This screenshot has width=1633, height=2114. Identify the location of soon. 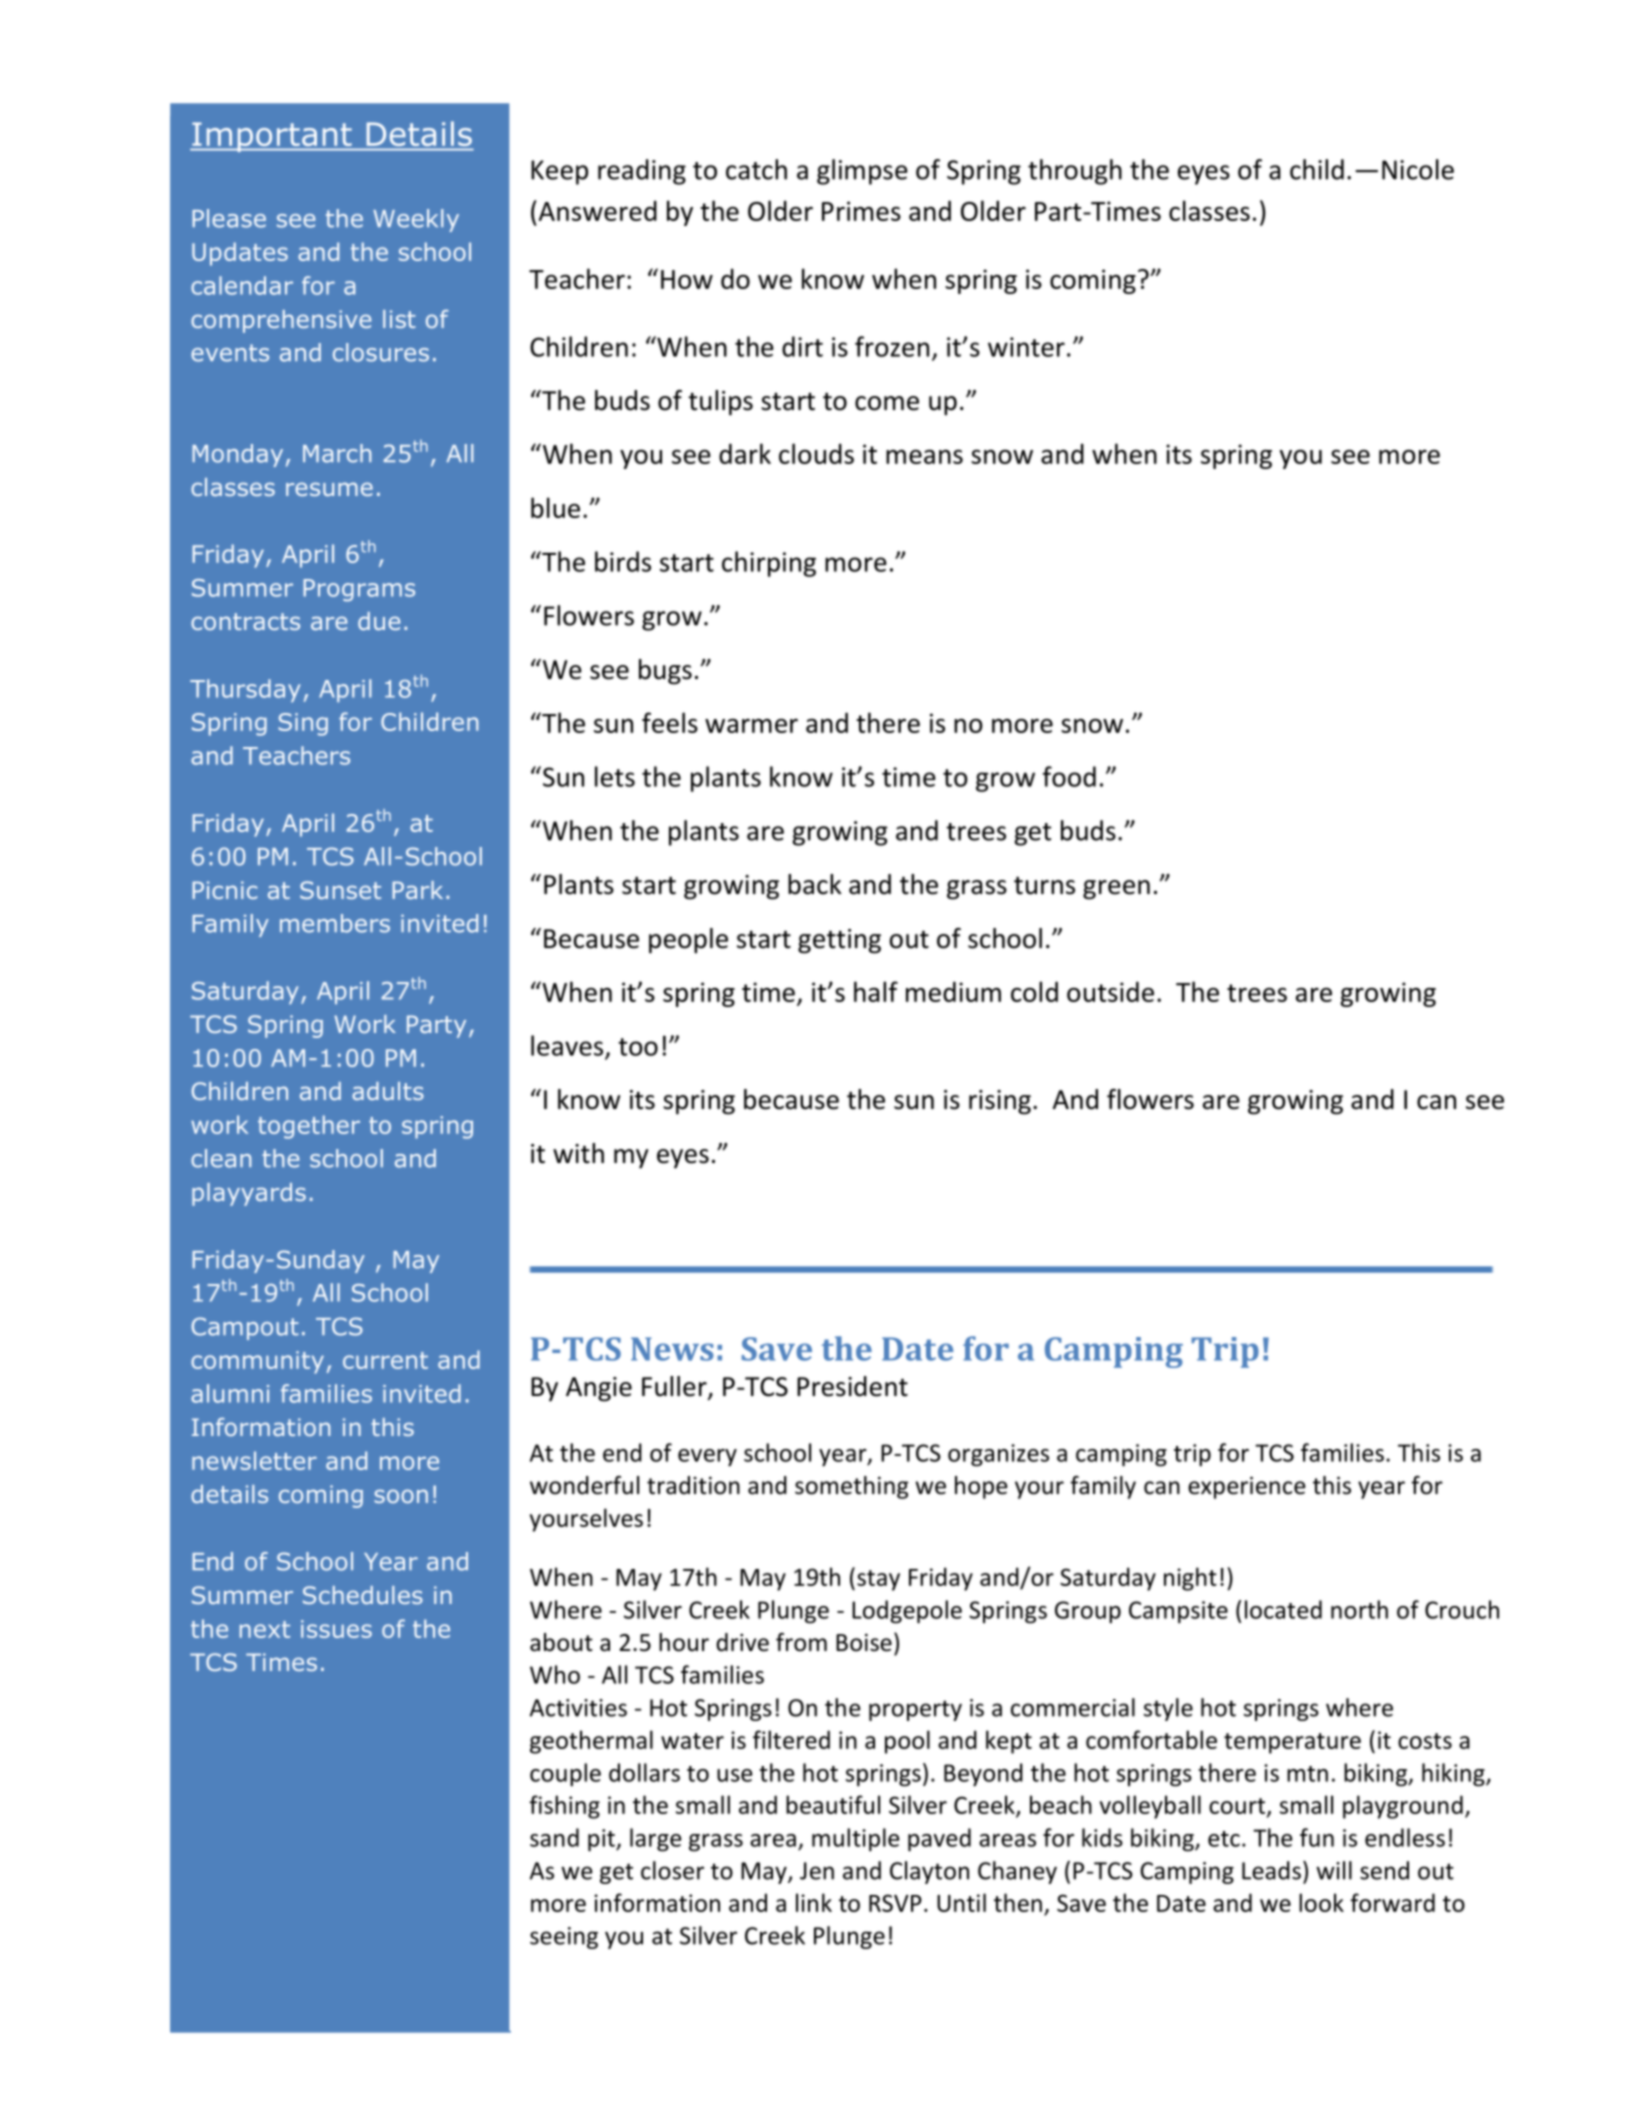
(401, 1496).
